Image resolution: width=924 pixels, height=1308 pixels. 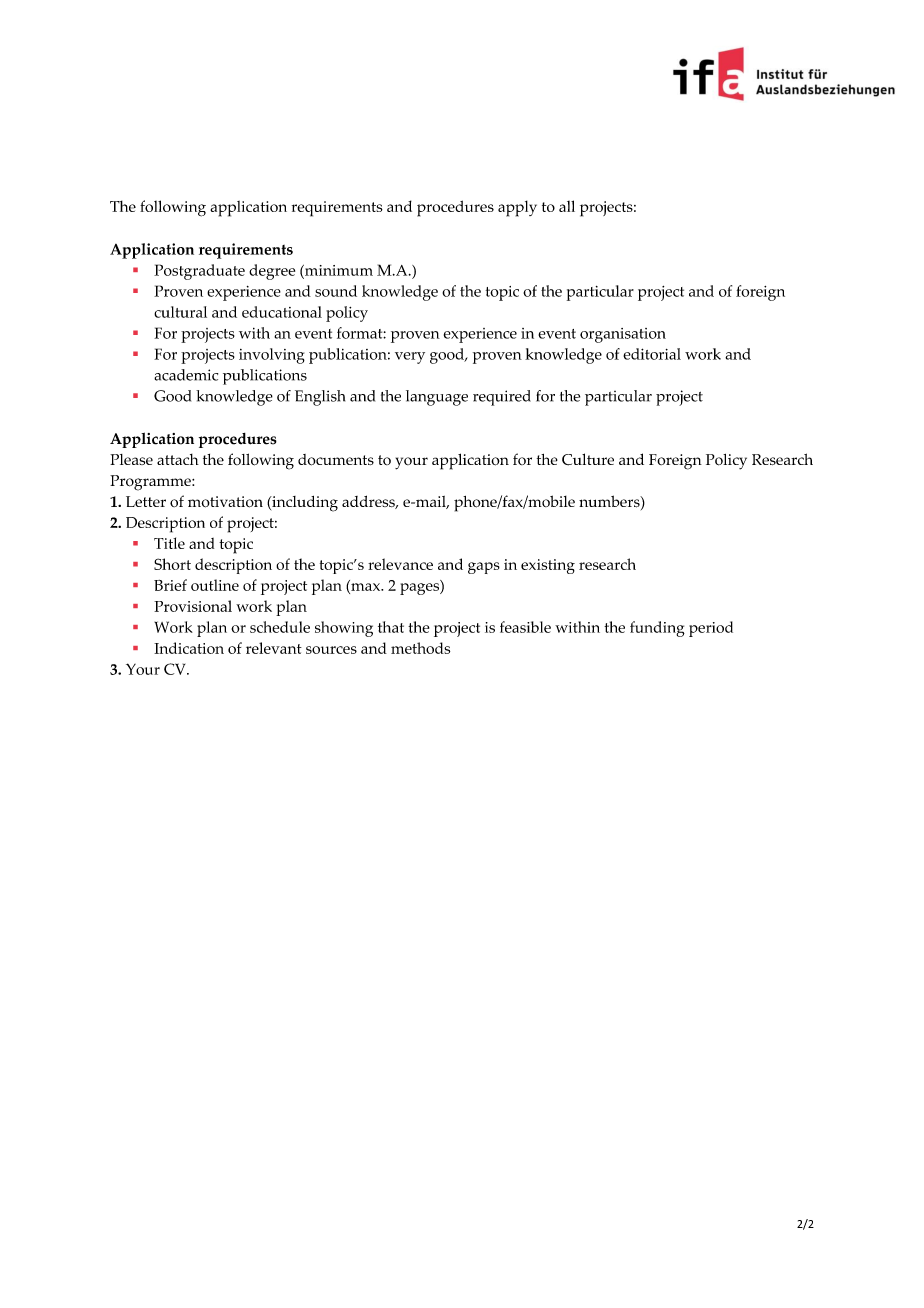 I want to click on apply, so click(x=517, y=208).
